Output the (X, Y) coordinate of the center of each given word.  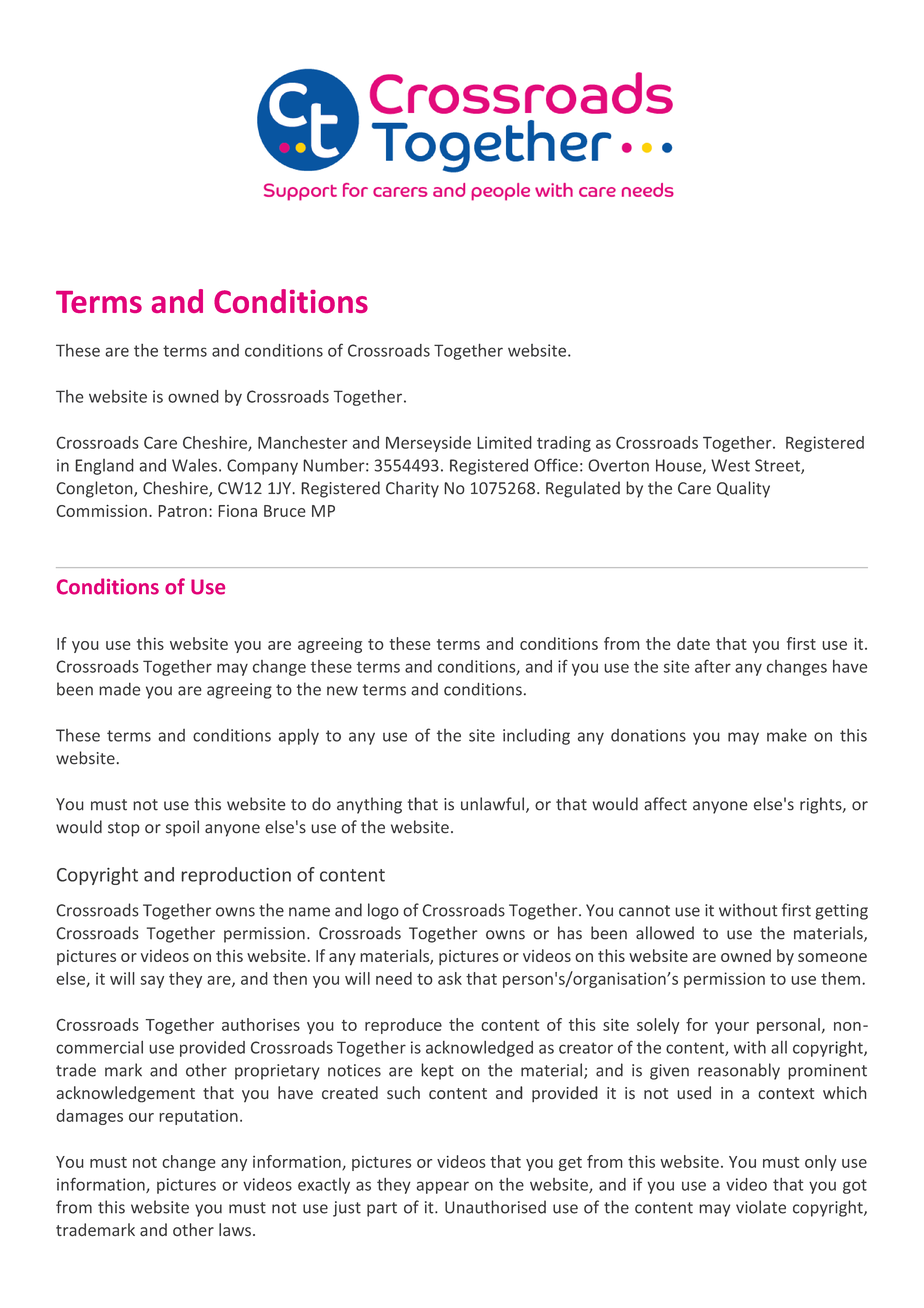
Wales (194, 465)
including (536, 736)
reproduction (236, 876)
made (120, 689)
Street (778, 466)
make (787, 735)
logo (383, 911)
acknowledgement (125, 1094)
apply (299, 736)
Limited (504, 442)
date (693, 643)
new (342, 691)
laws (235, 1230)
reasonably (739, 1071)
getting (841, 912)
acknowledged (479, 1049)
